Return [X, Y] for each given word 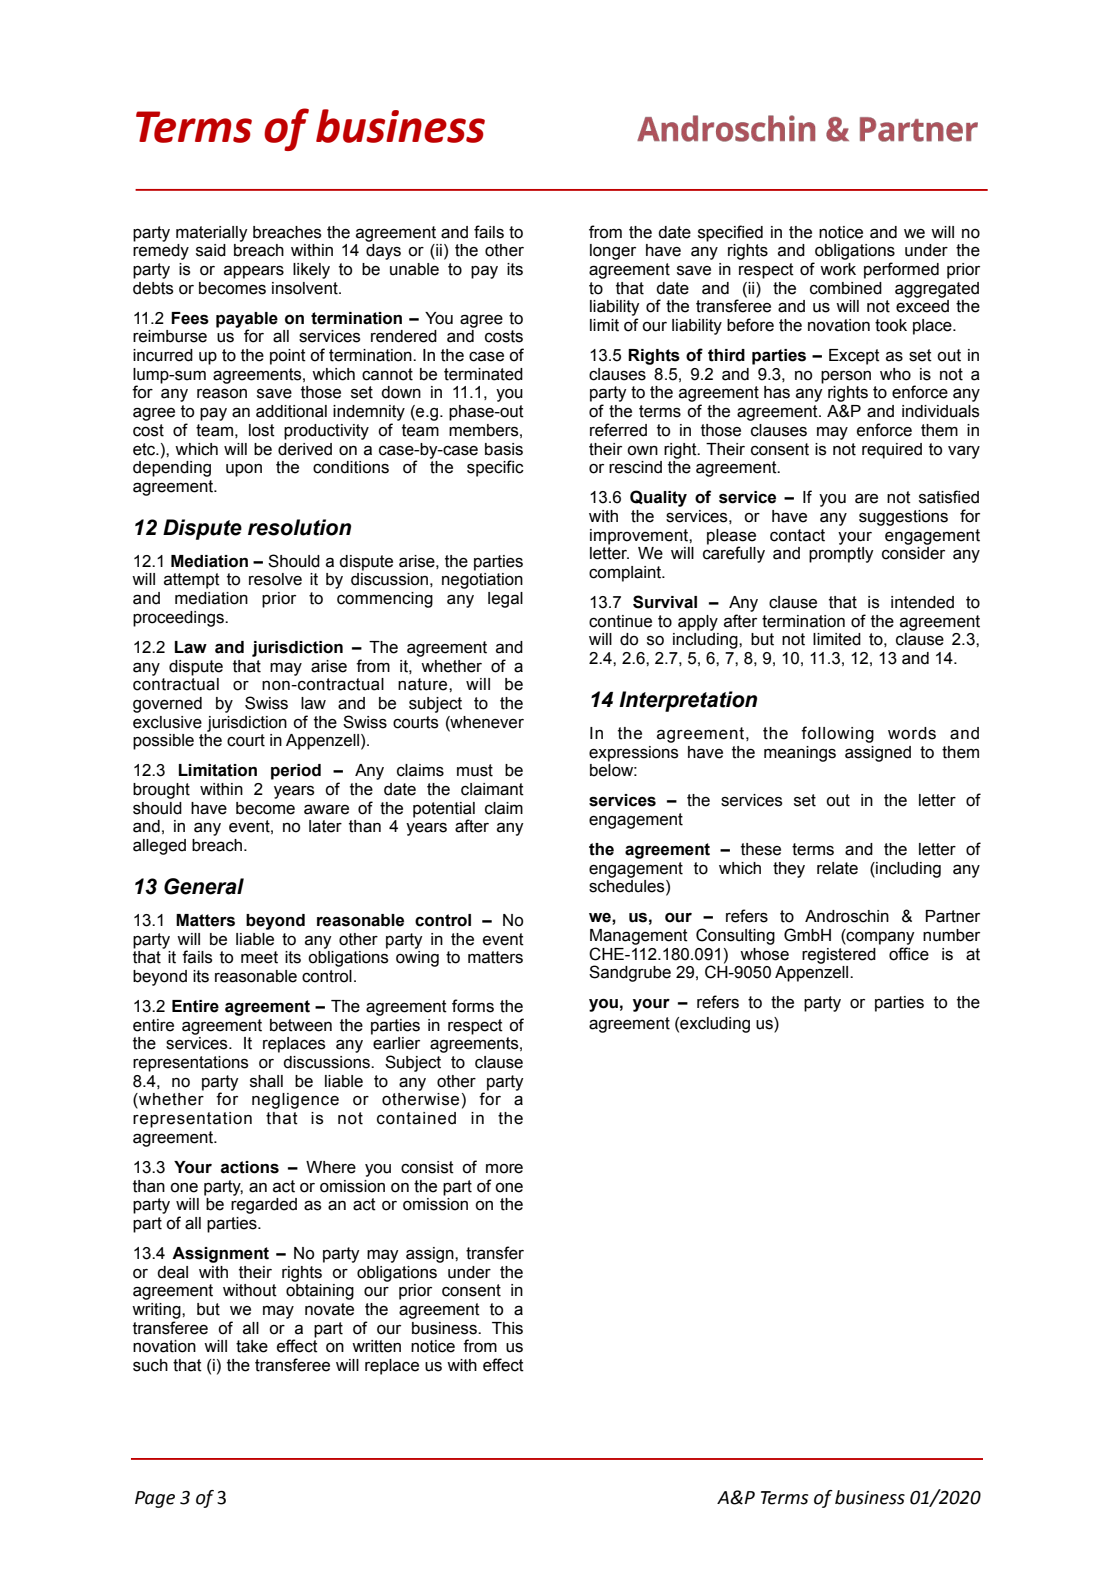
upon [244, 470]
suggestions [903, 518]
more [504, 1169]
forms [473, 1006]
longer [613, 252]
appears [254, 272]
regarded [264, 1206]
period [296, 772]
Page [155, 1499]
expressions [634, 754]
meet [259, 957]
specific [495, 468]
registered [839, 956]
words [912, 733]
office [909, 954]
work [838, 269]
